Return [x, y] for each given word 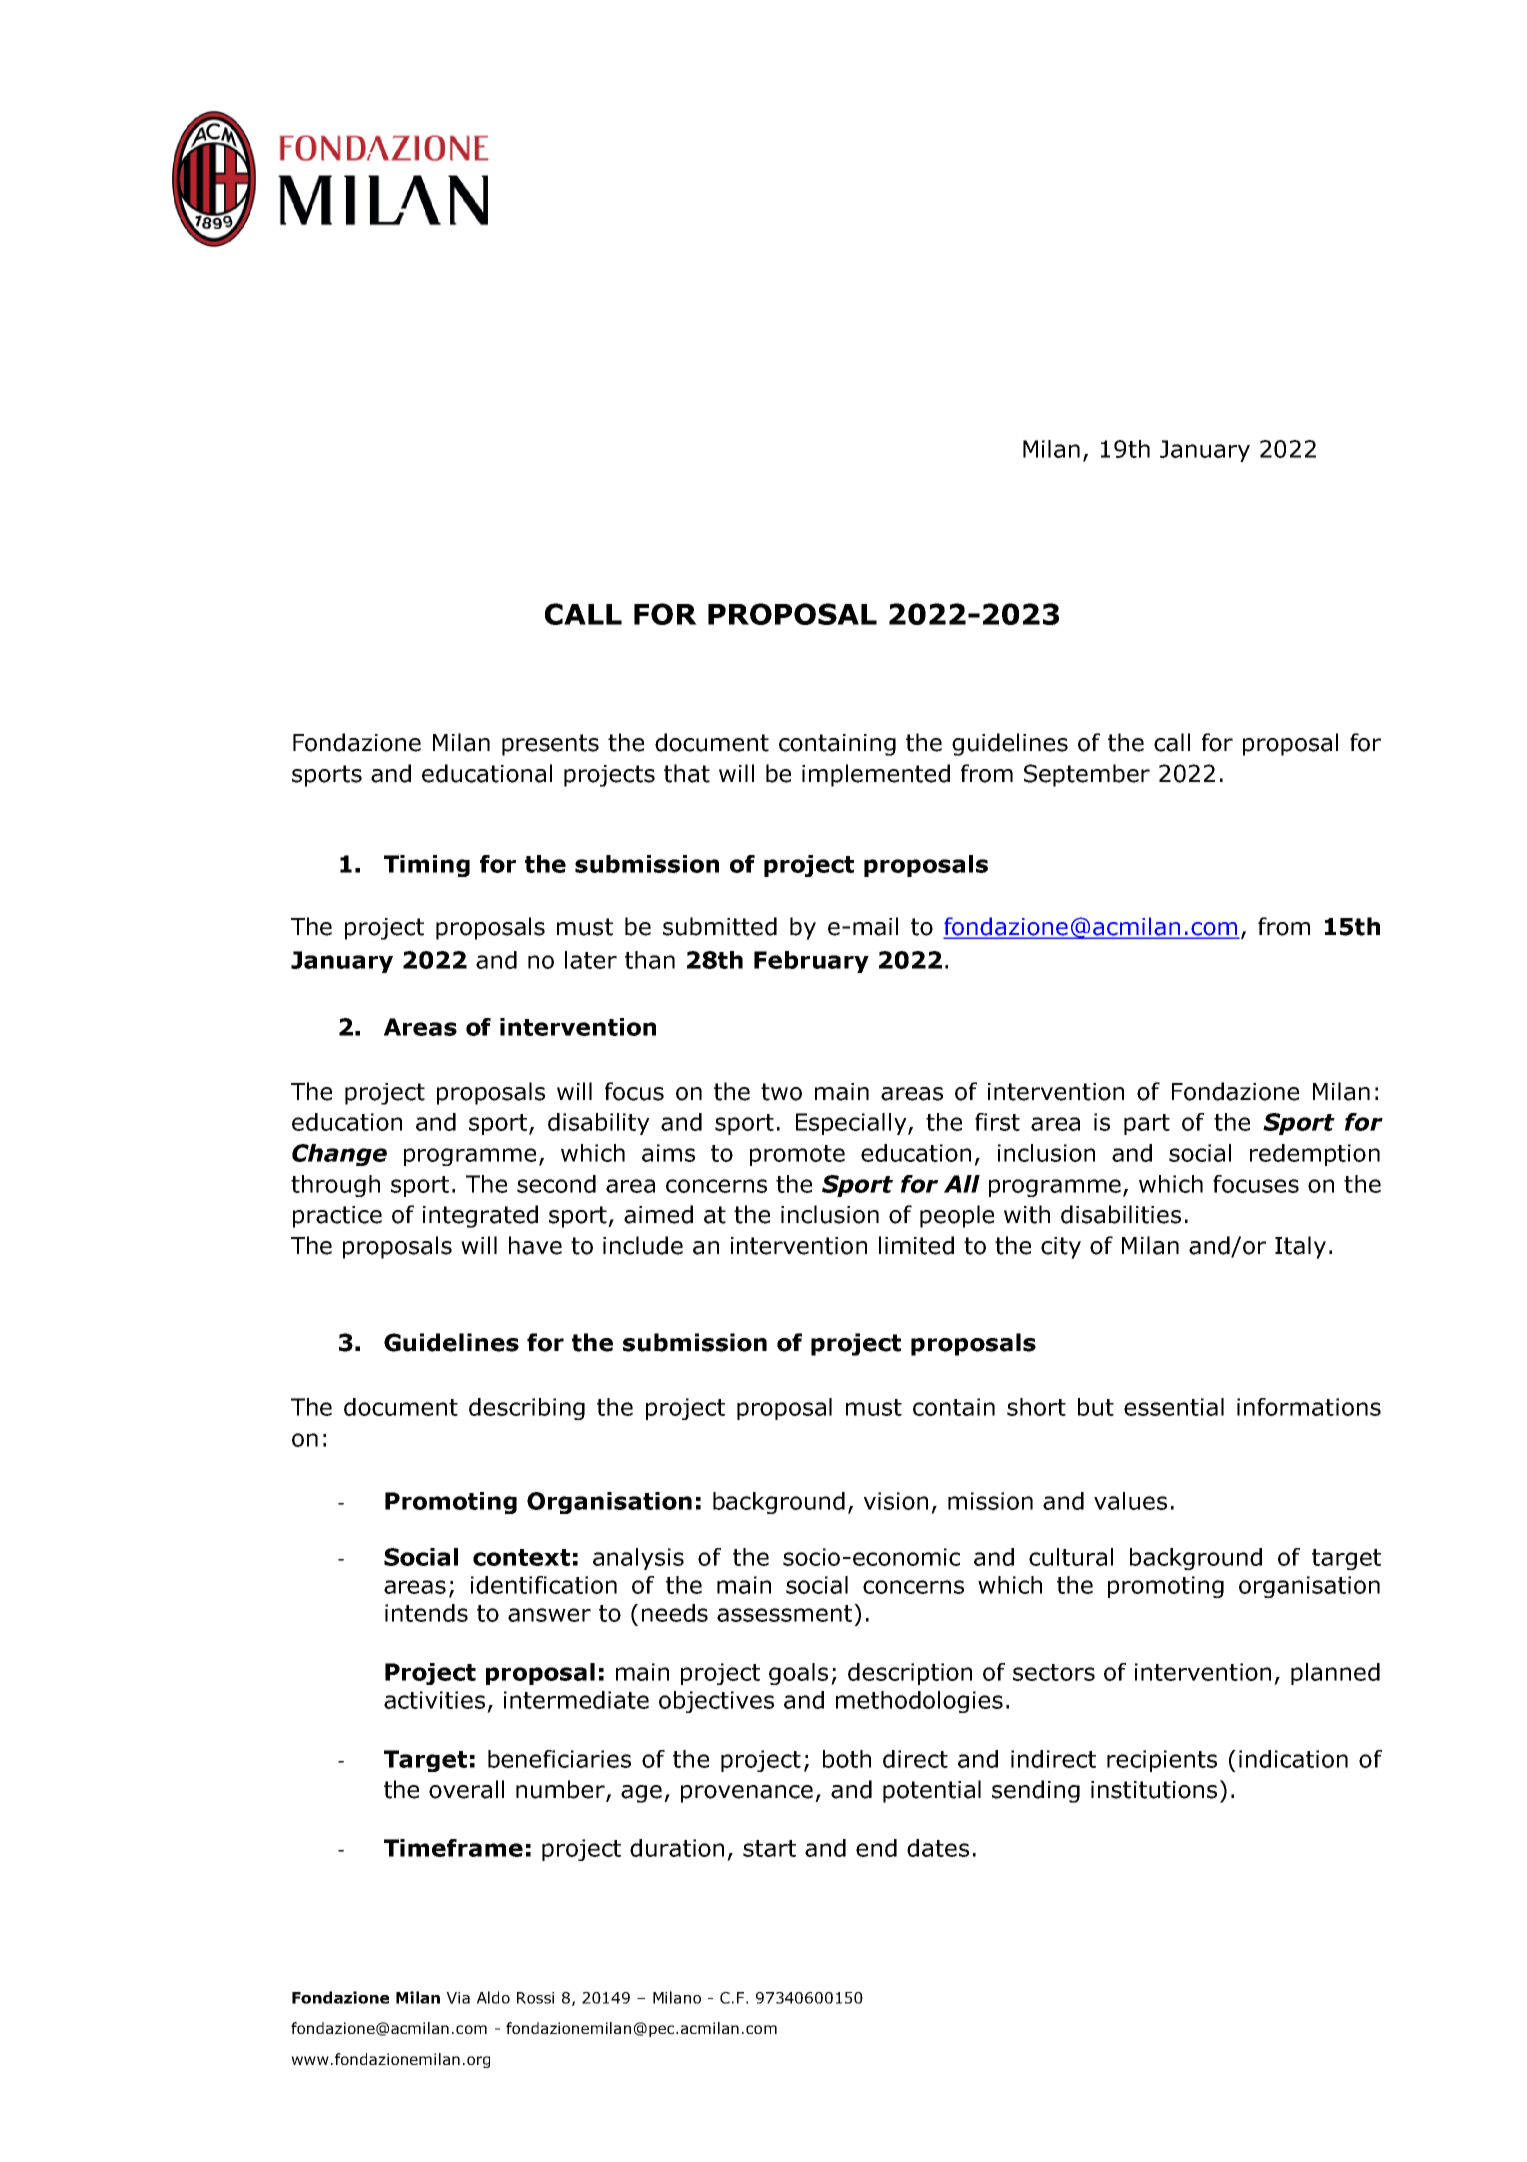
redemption [1315, 1155]
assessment [784, 1613]
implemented [876, 775]
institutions [1154, 1790]
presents [550, 745]
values [1130, 1501]
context [521, 1557]
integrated [480, 1216]
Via [458, 1998]
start [769, 1848]
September [1087, 775]
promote [797, 1155]
